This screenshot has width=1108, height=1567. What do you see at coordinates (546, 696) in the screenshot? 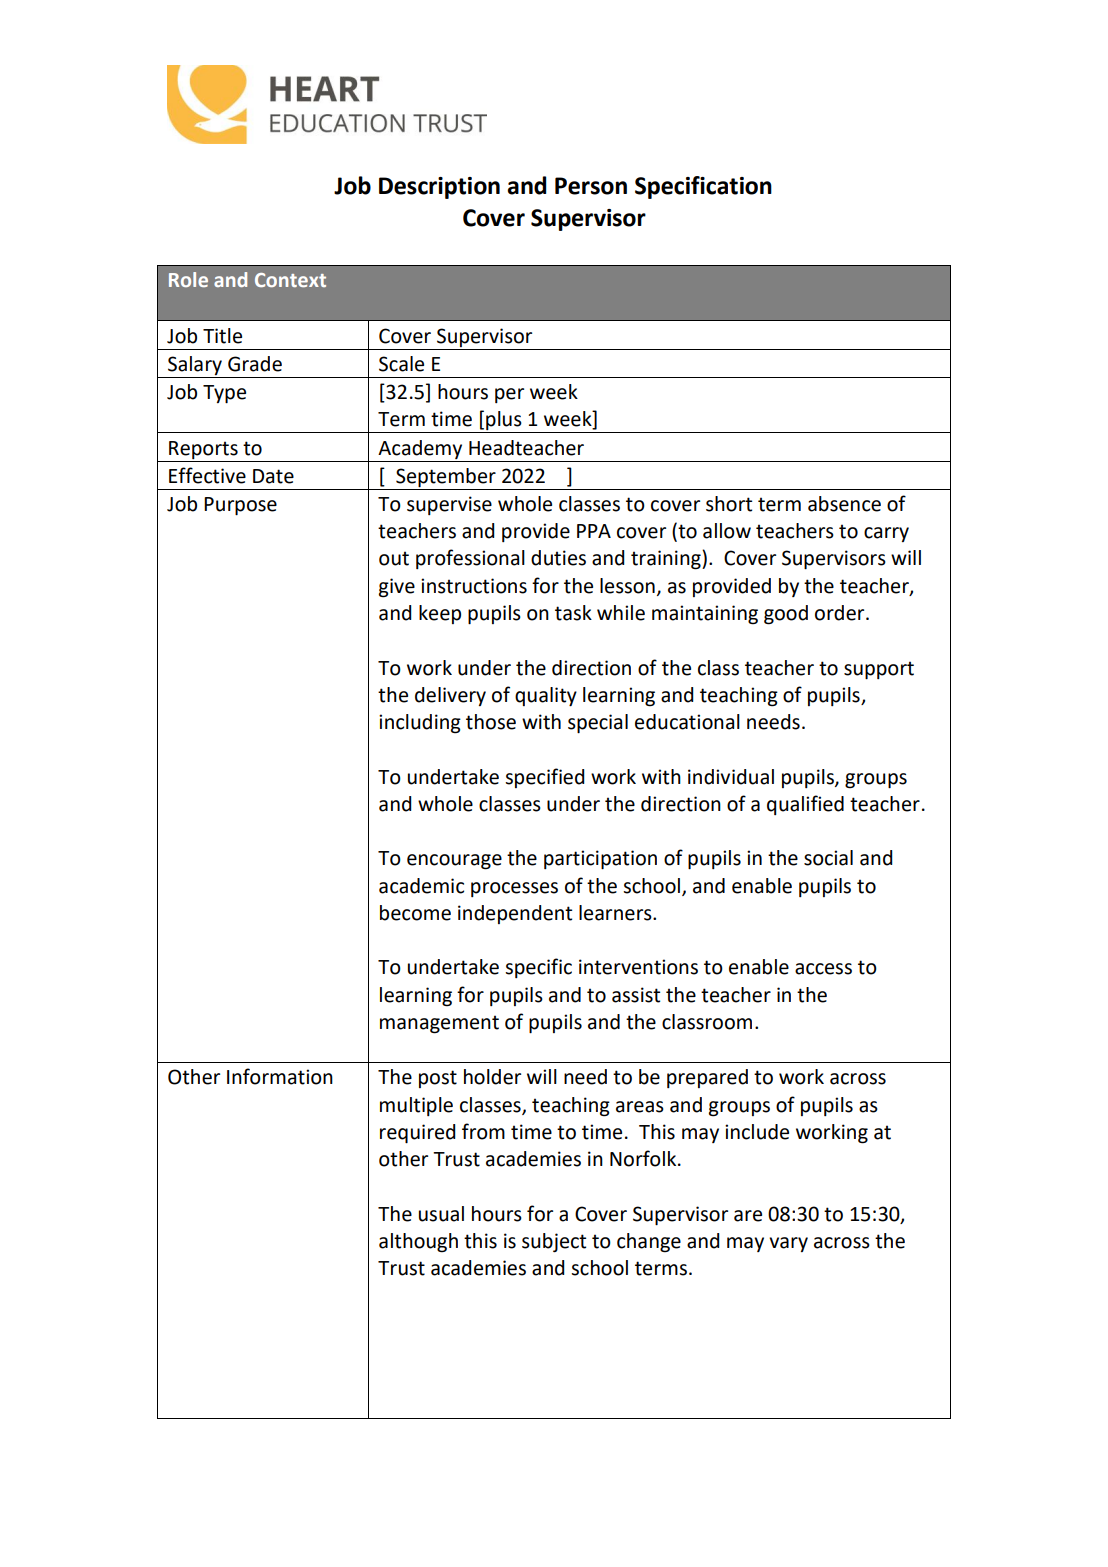
I see `quality` at bounding box center [546, 696].
